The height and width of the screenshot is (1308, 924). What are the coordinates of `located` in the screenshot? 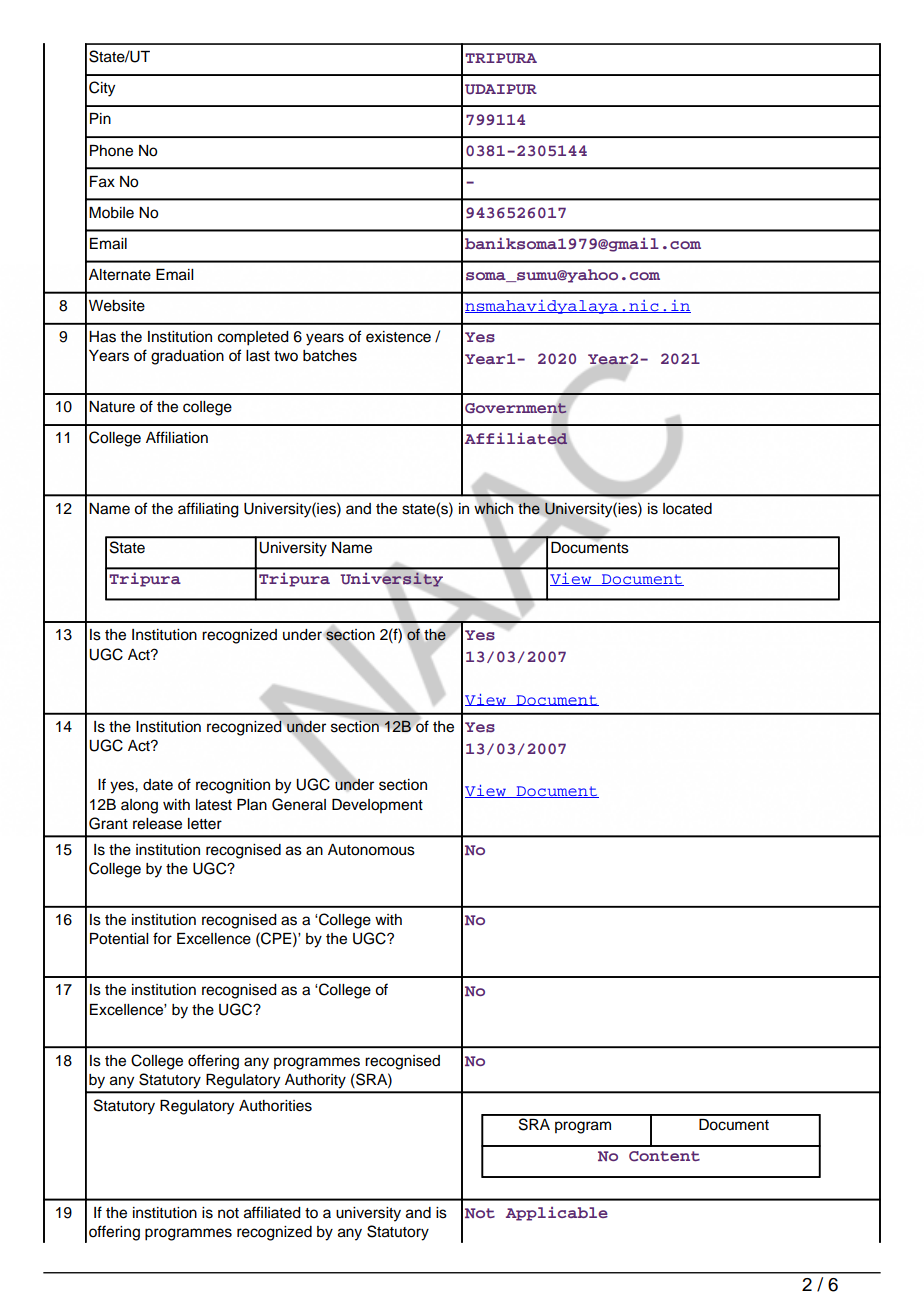 It's located at (687, 509).
